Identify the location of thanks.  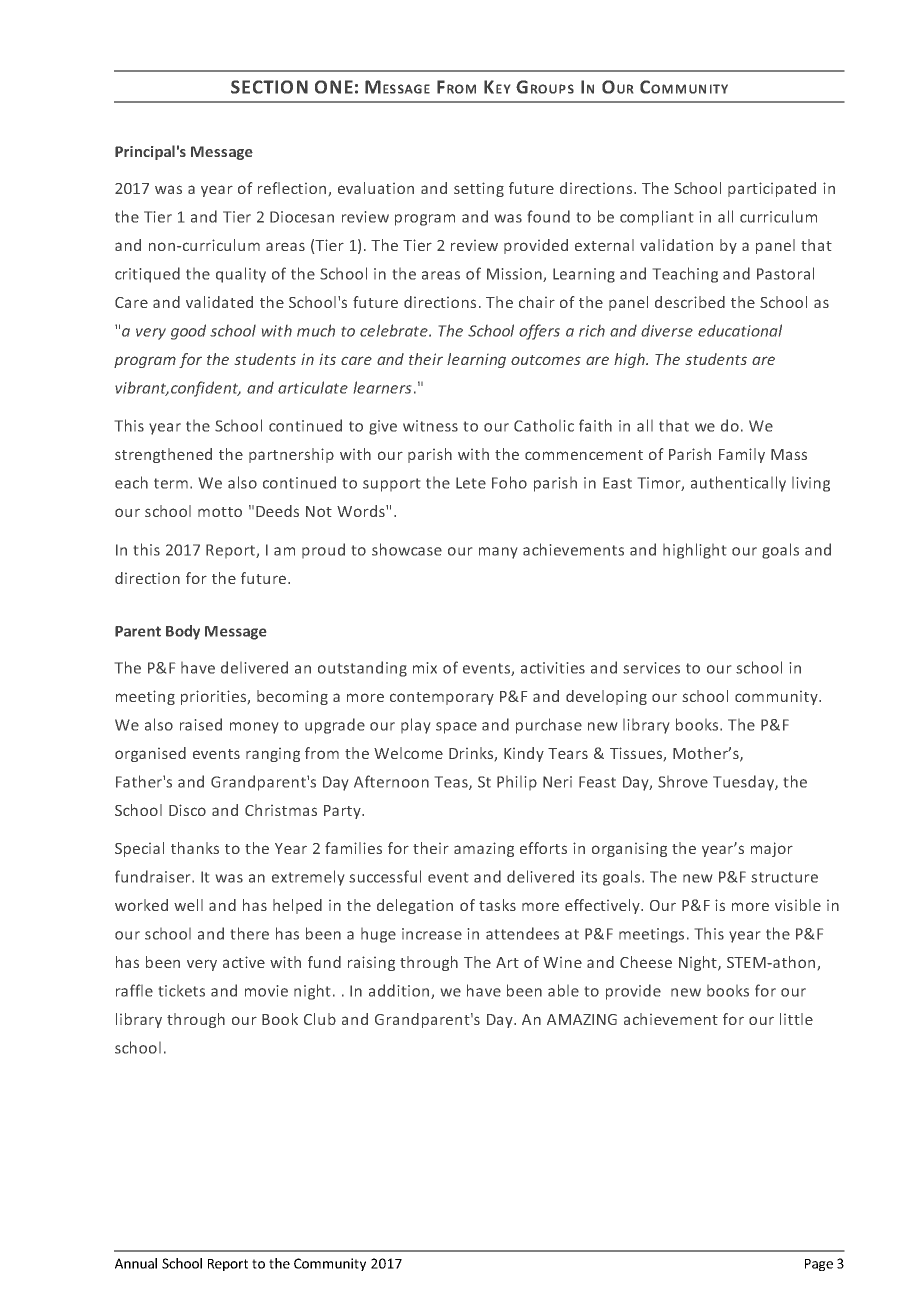
(195, 848).
